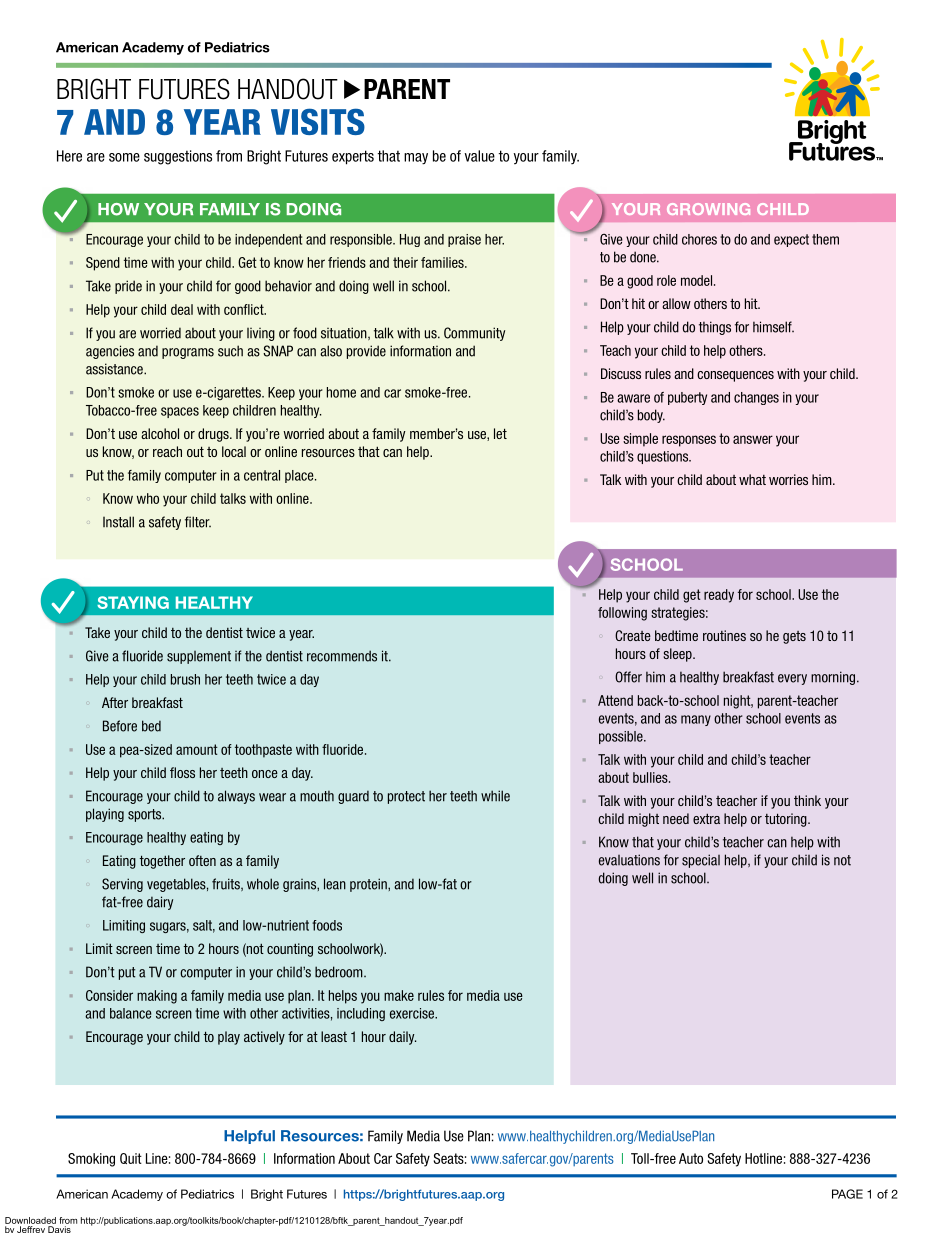 This image has height=1233, width=952. I want to click on GROWING, so click(708, 209).
